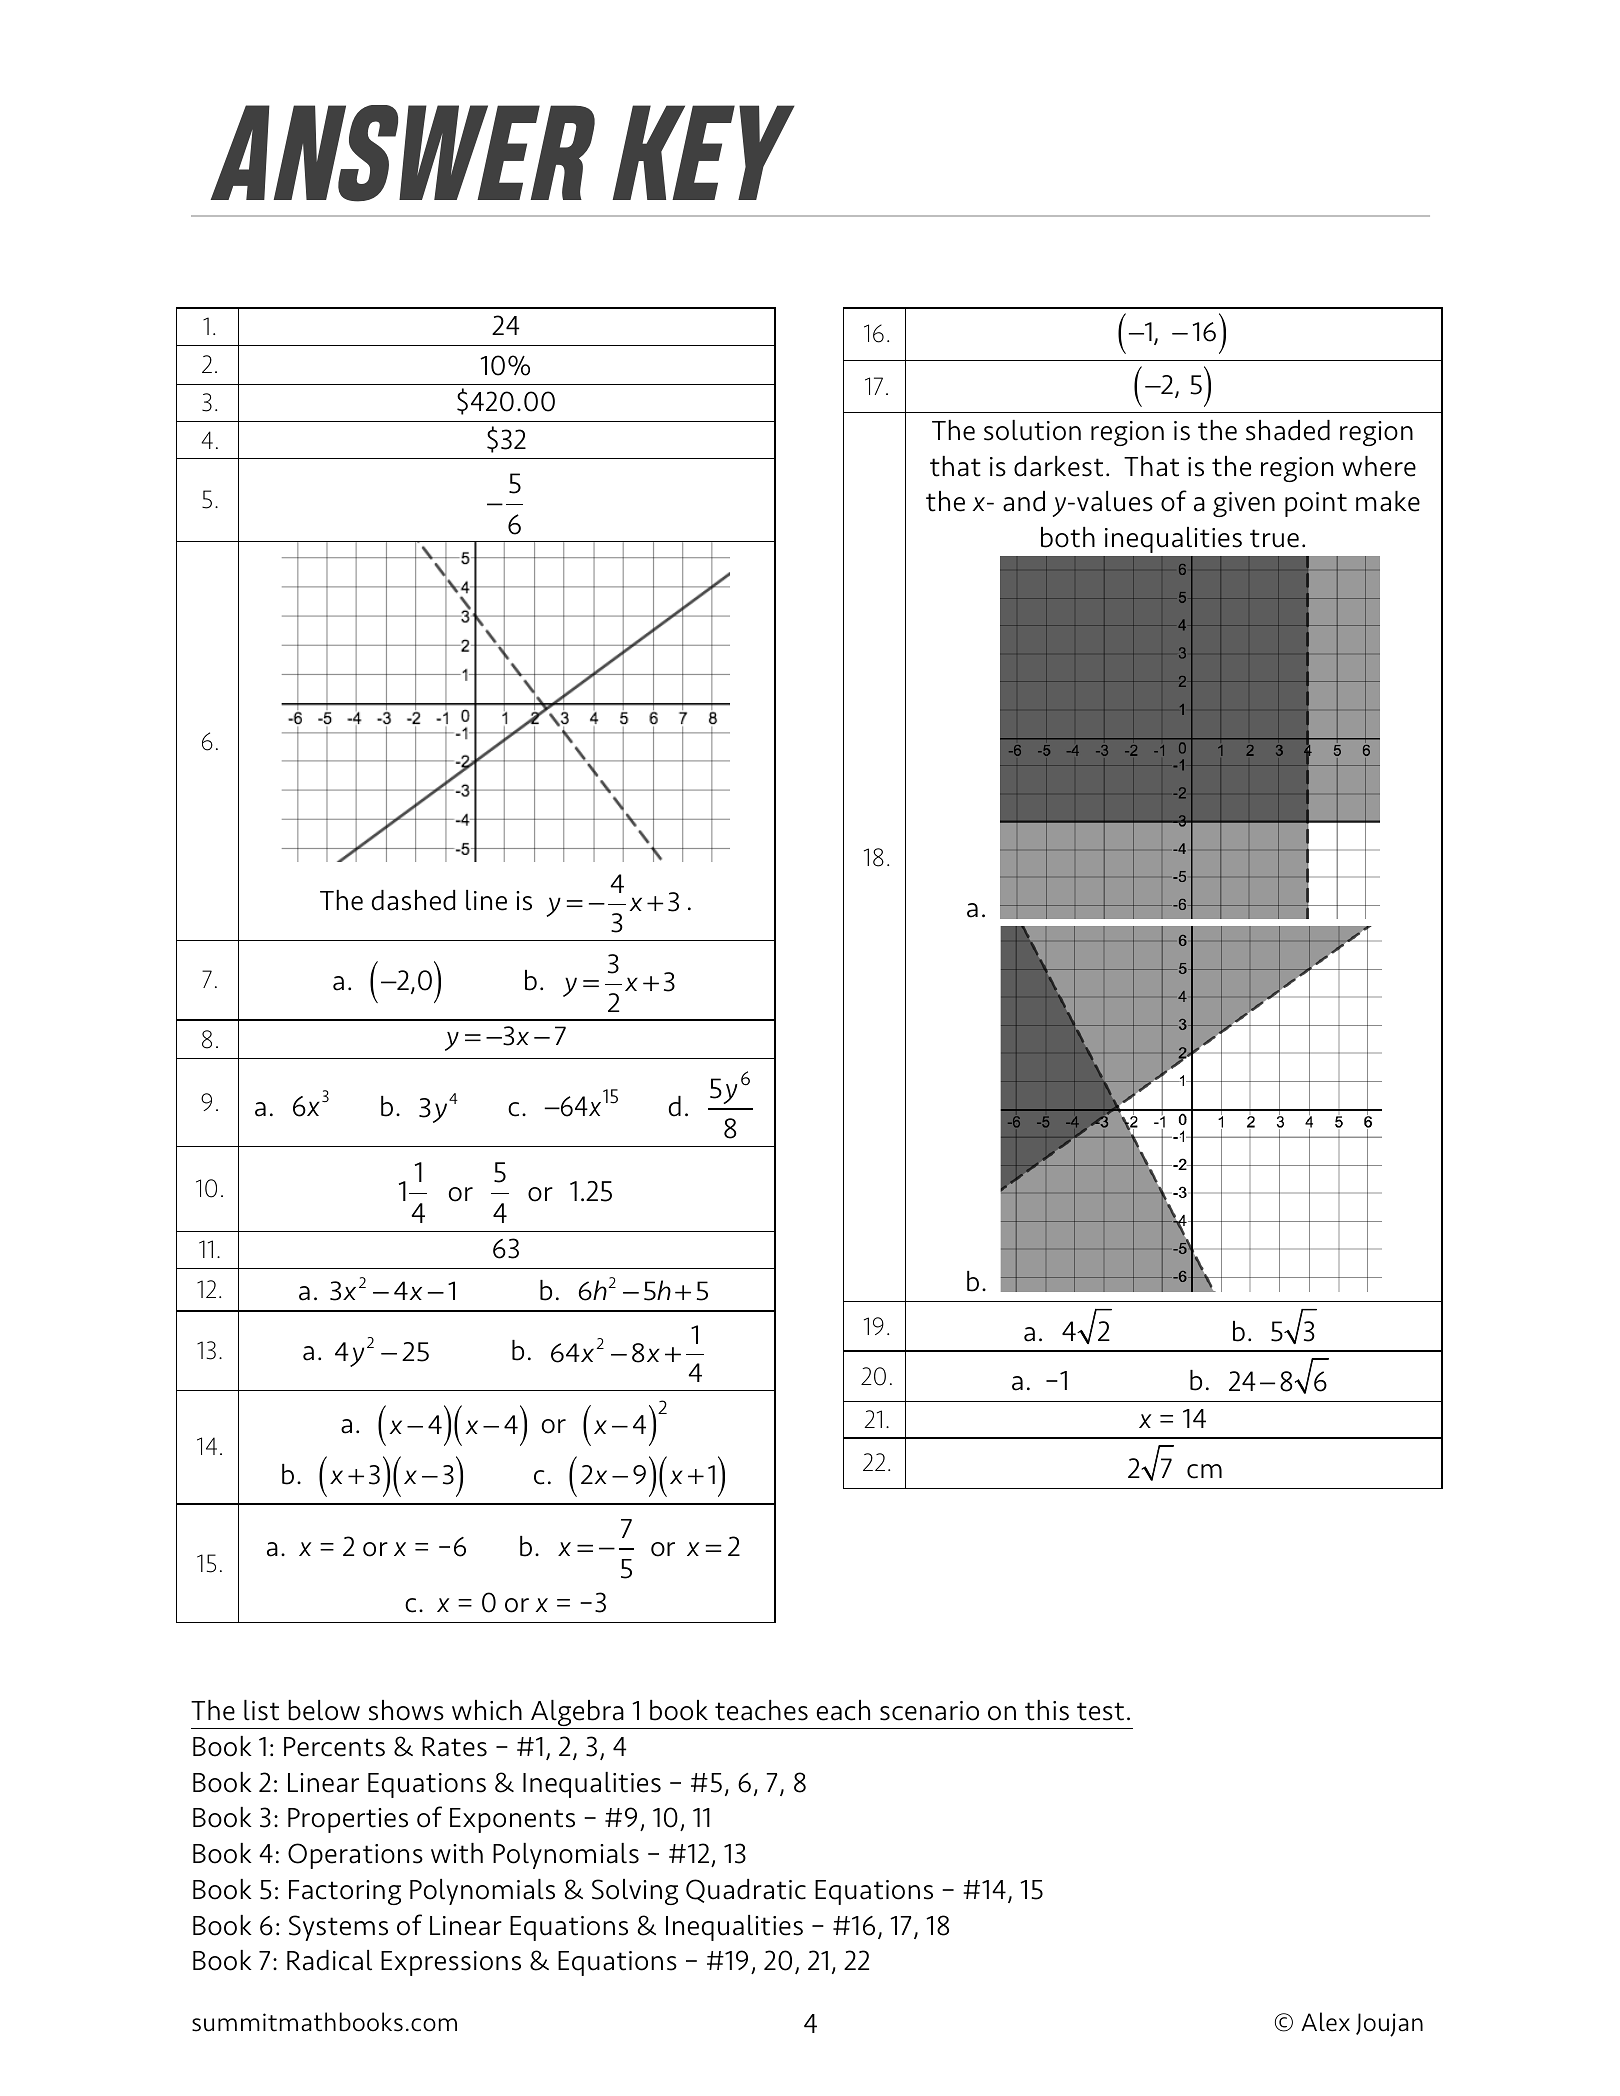  Describe the element at coordinates (1325, 2022) in the screenshot. I see `Alex` at that location.
